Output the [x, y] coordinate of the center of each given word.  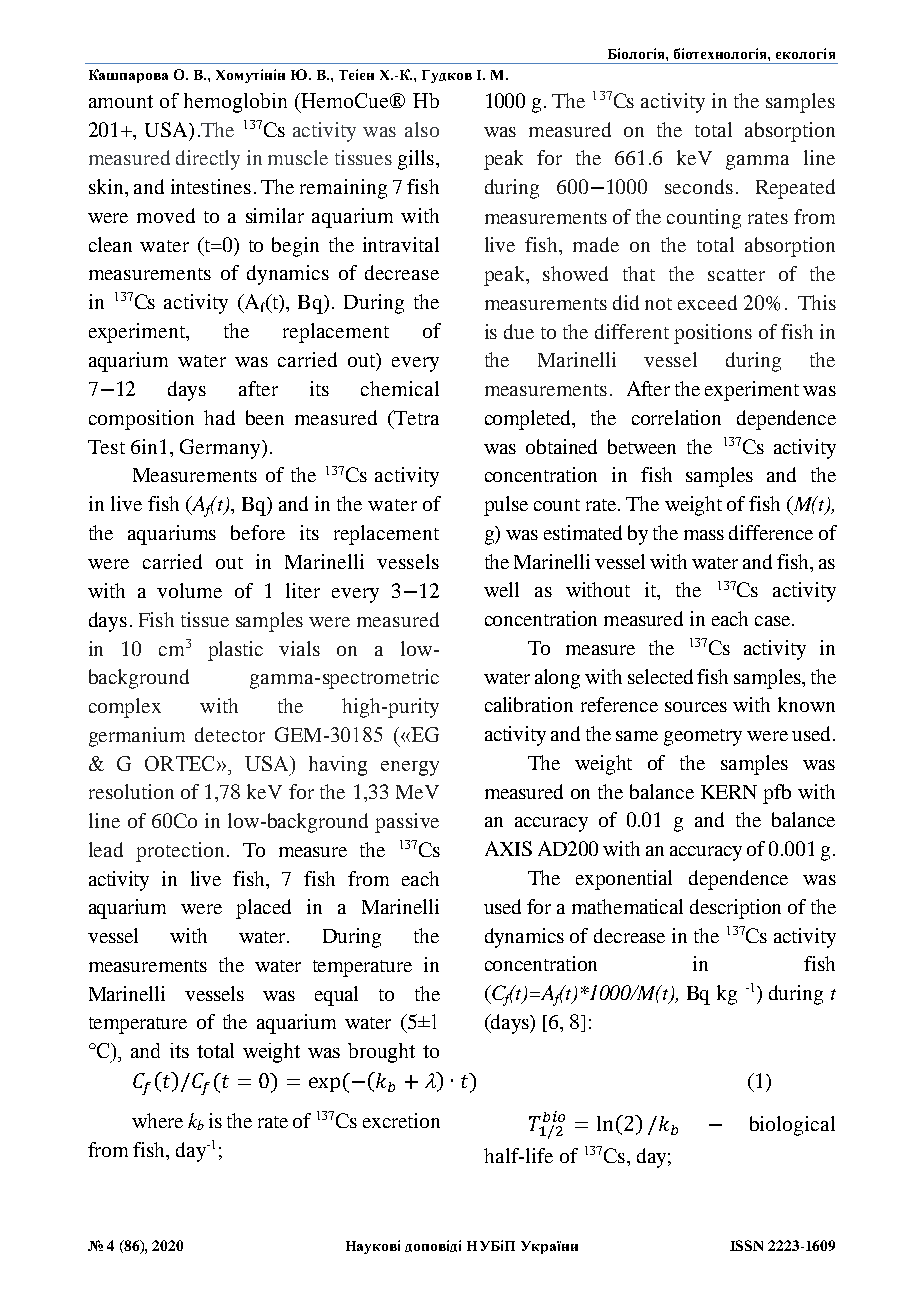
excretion [401, 1120]
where [157, 1120]
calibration [529, 704]
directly [208, 160]
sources [696, 707]
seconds [699, 186]
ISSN [746, 1245]
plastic [235, 651]
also [422, 129]
